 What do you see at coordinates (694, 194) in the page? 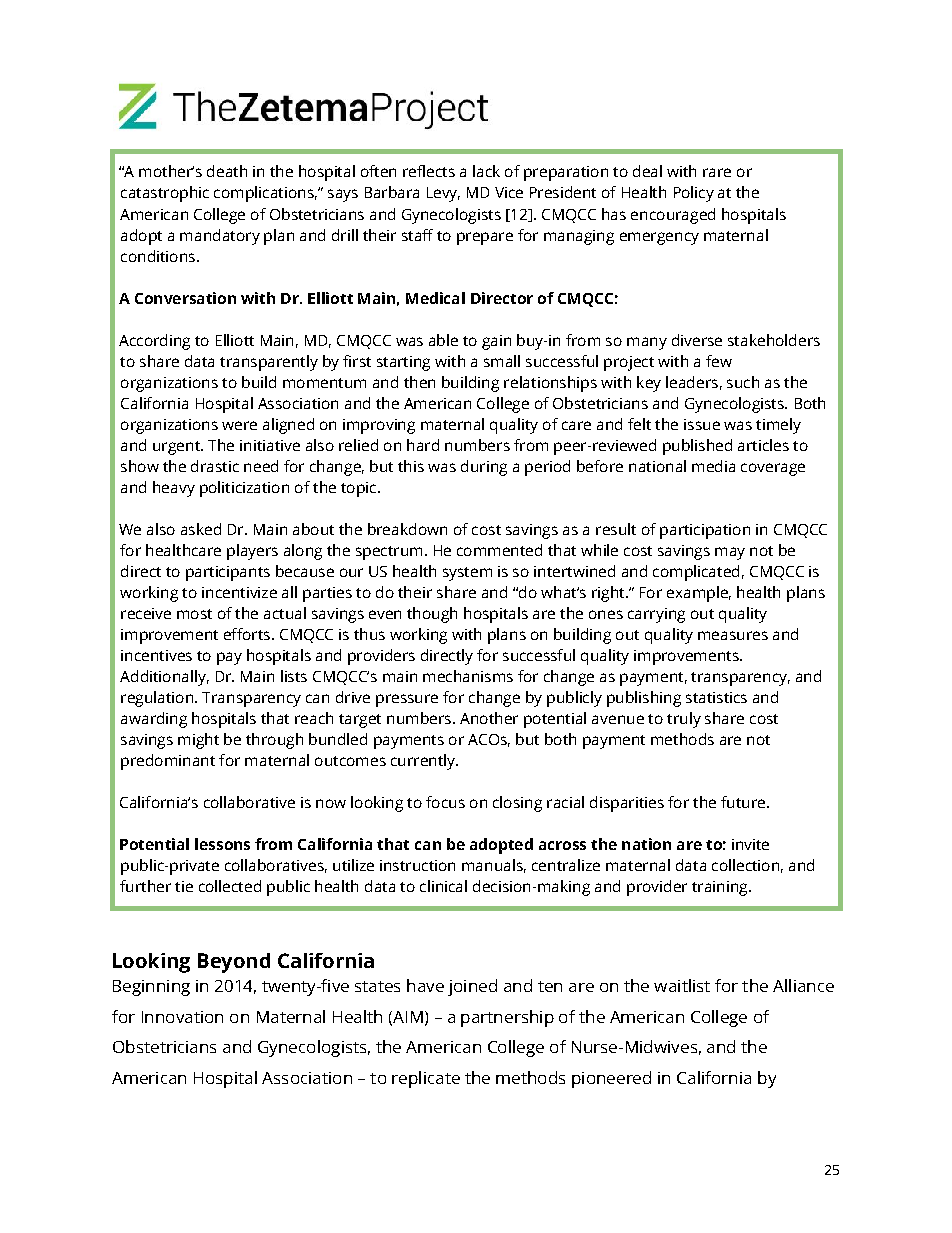
I see `Policy` at bounding box center [694, 194].
